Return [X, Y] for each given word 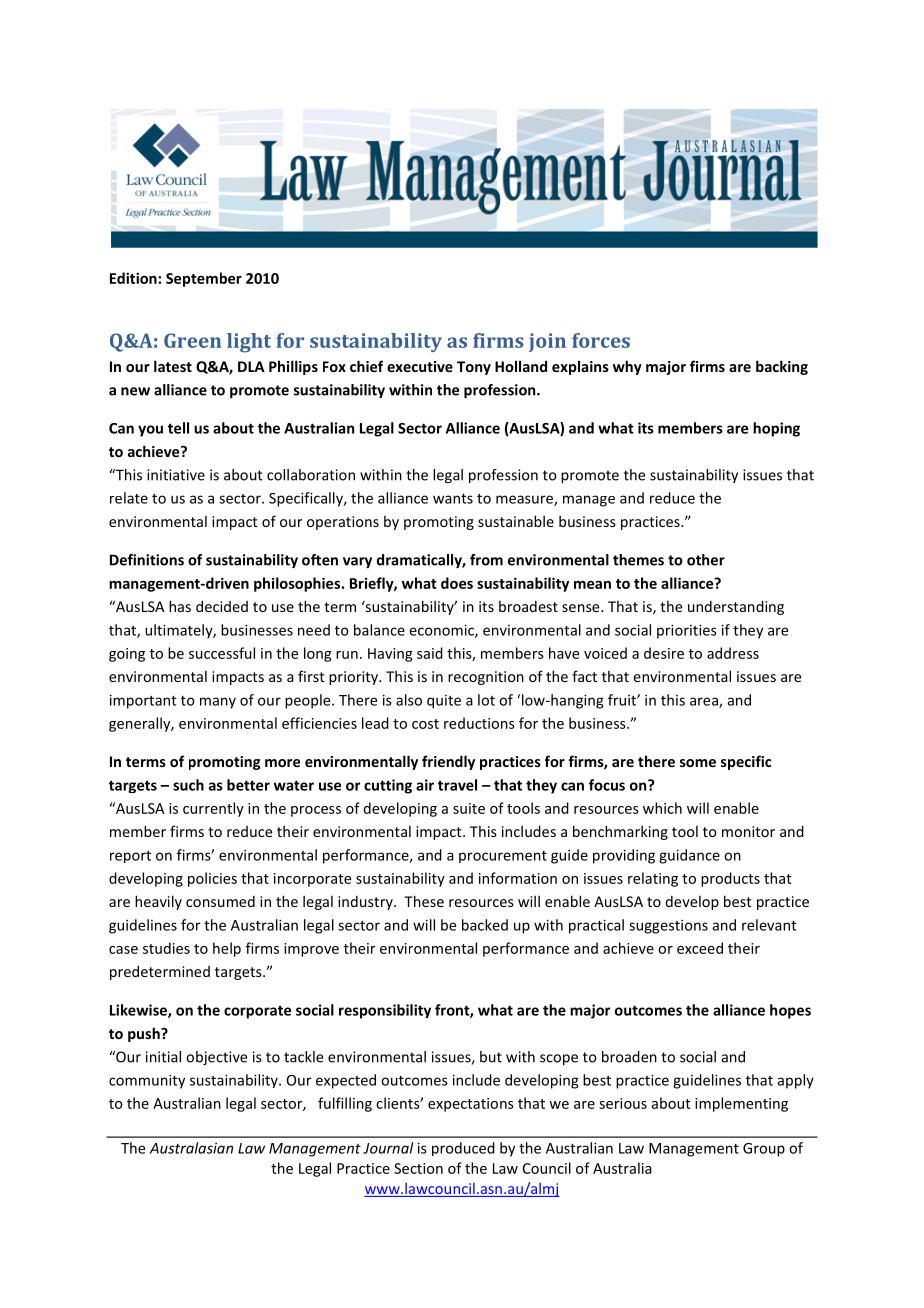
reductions [479, 723]
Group [764, 1150]
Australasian [191, 1148]
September [204, 279]
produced [463, 1149]
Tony [474, 368]
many [218, 703]
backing [782, 367]
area [705, 702]
